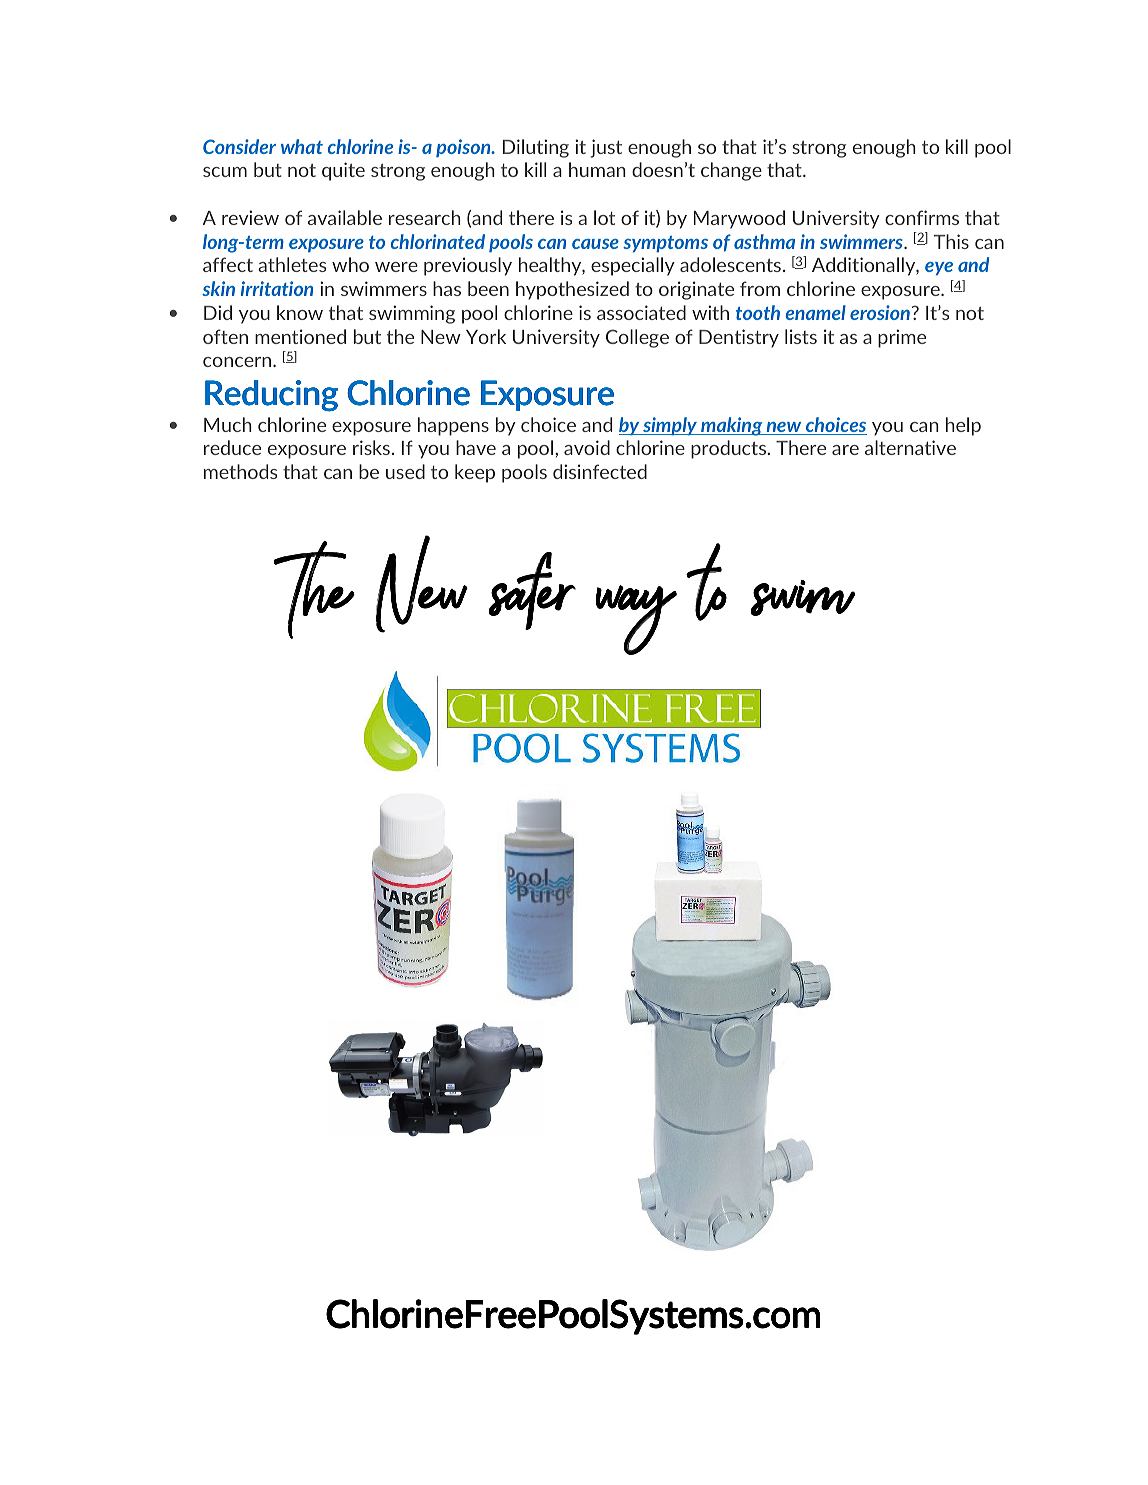  I want to click on safer, so click(532, 591).
